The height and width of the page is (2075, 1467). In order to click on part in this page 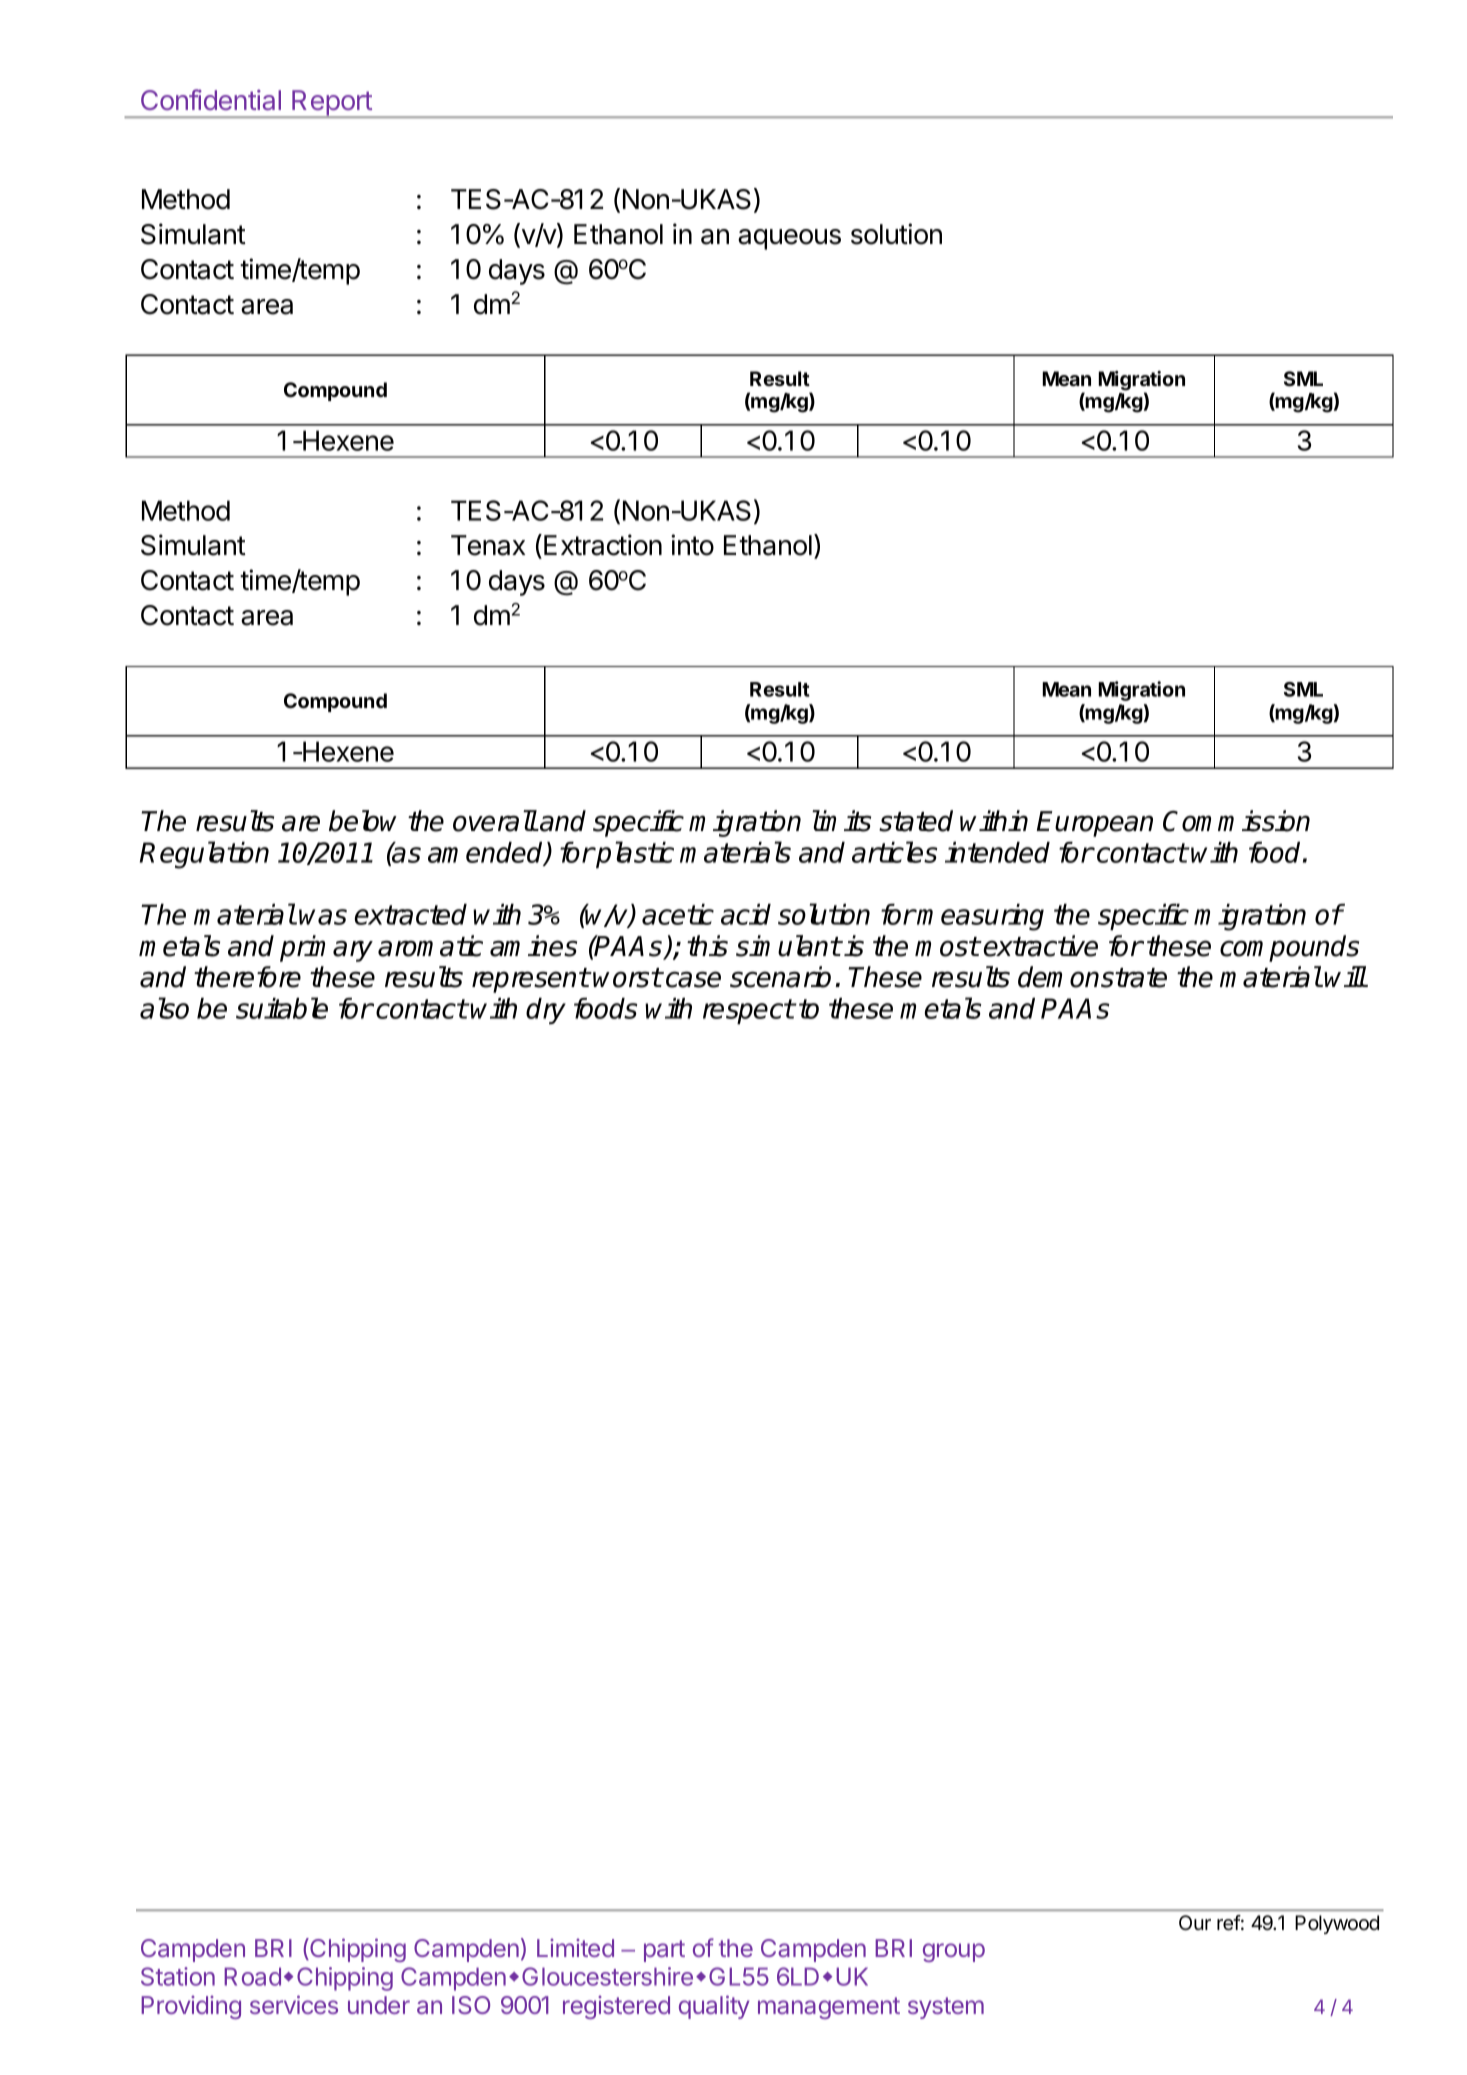, I will do `click(664, 1951)`.
